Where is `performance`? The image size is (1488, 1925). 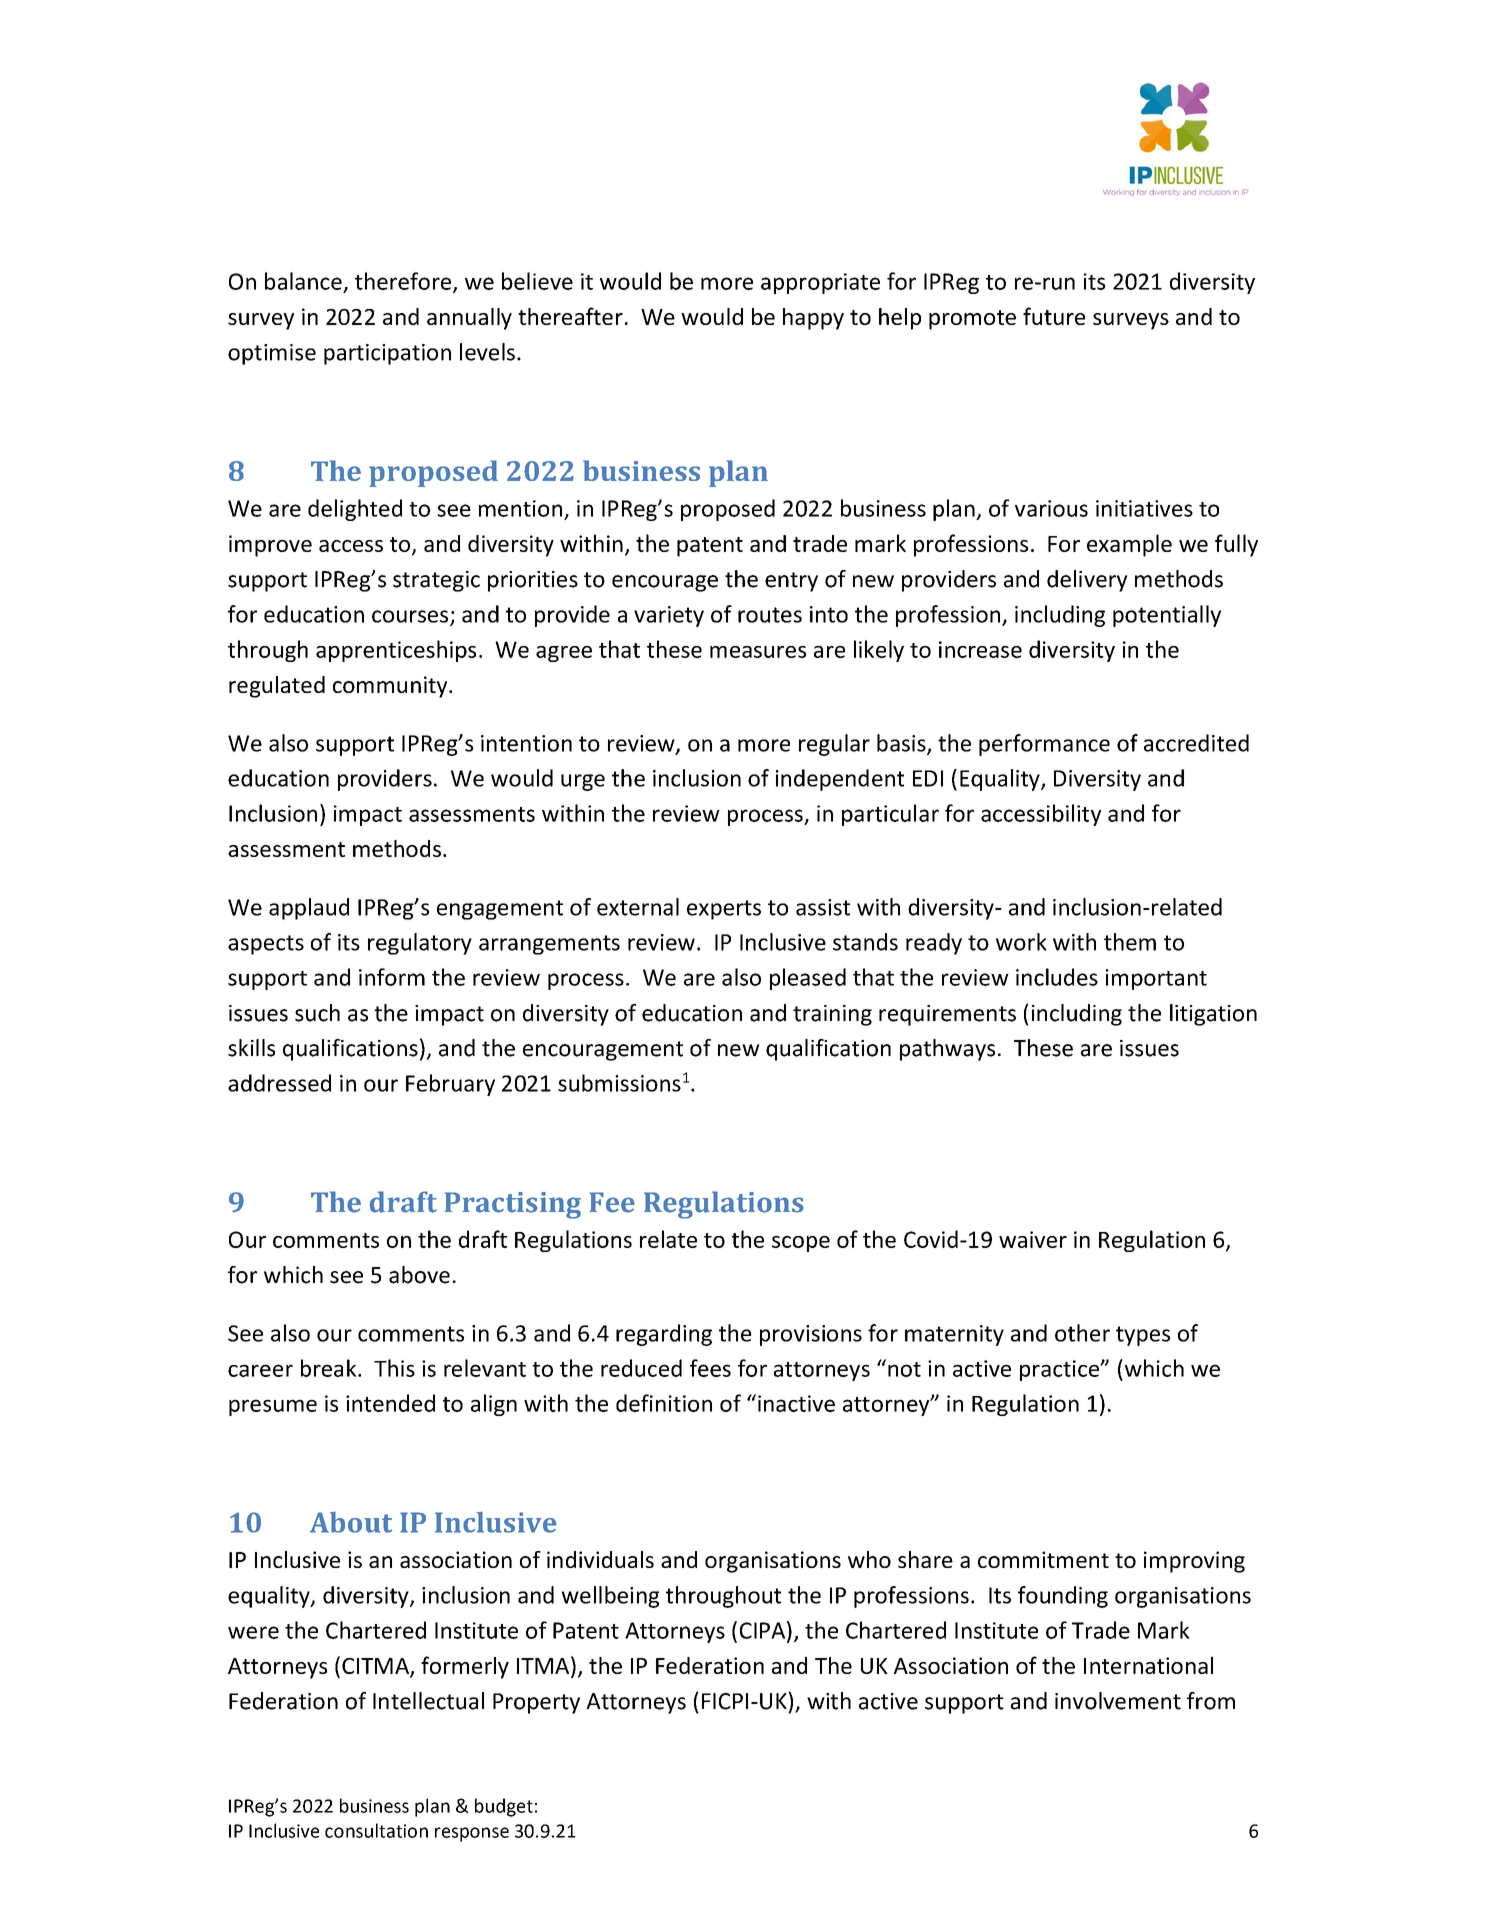
performance is located at coordinates (1044, 745).
